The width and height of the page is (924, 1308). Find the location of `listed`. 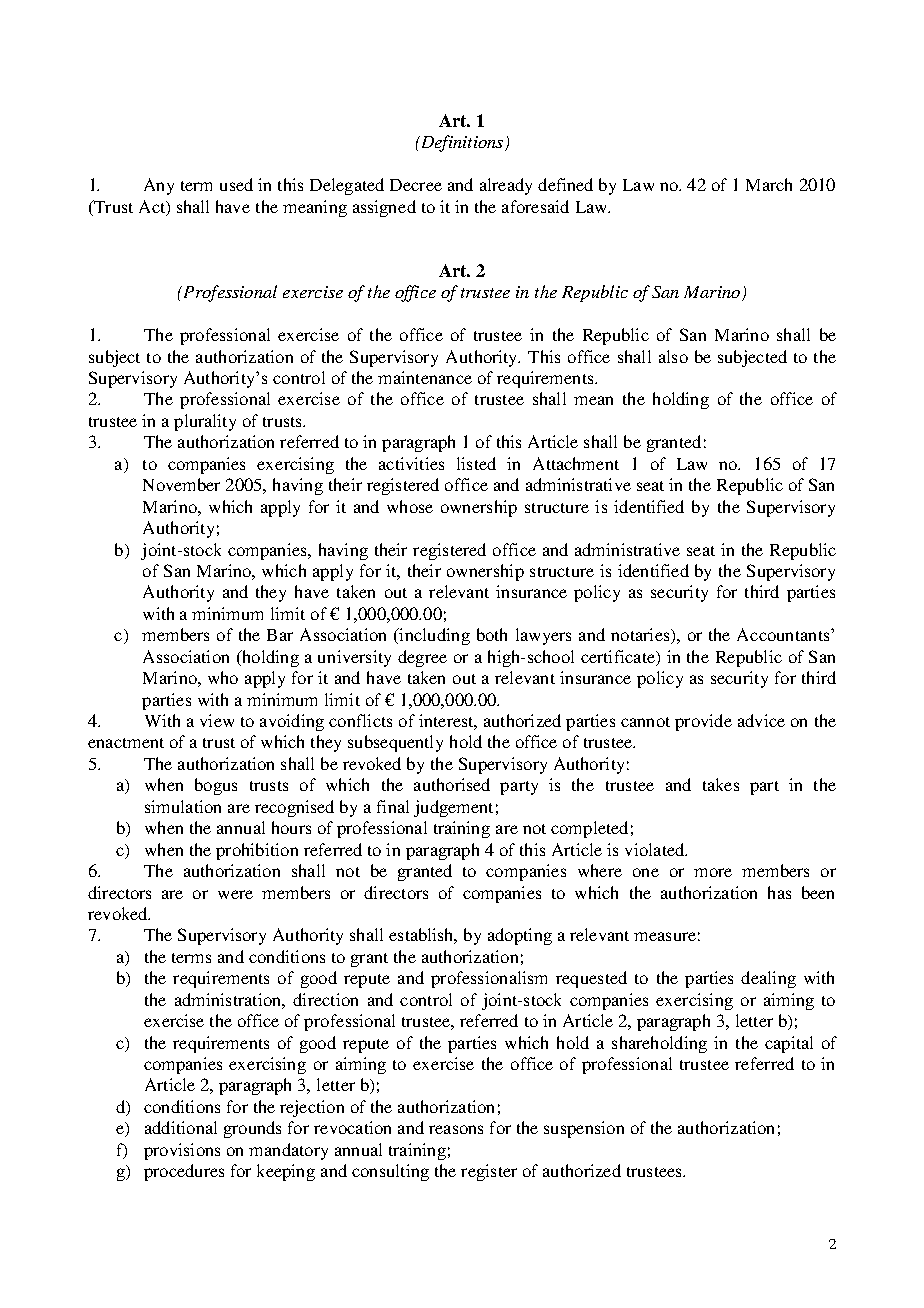

listed is located at coordinates (476, 463).
